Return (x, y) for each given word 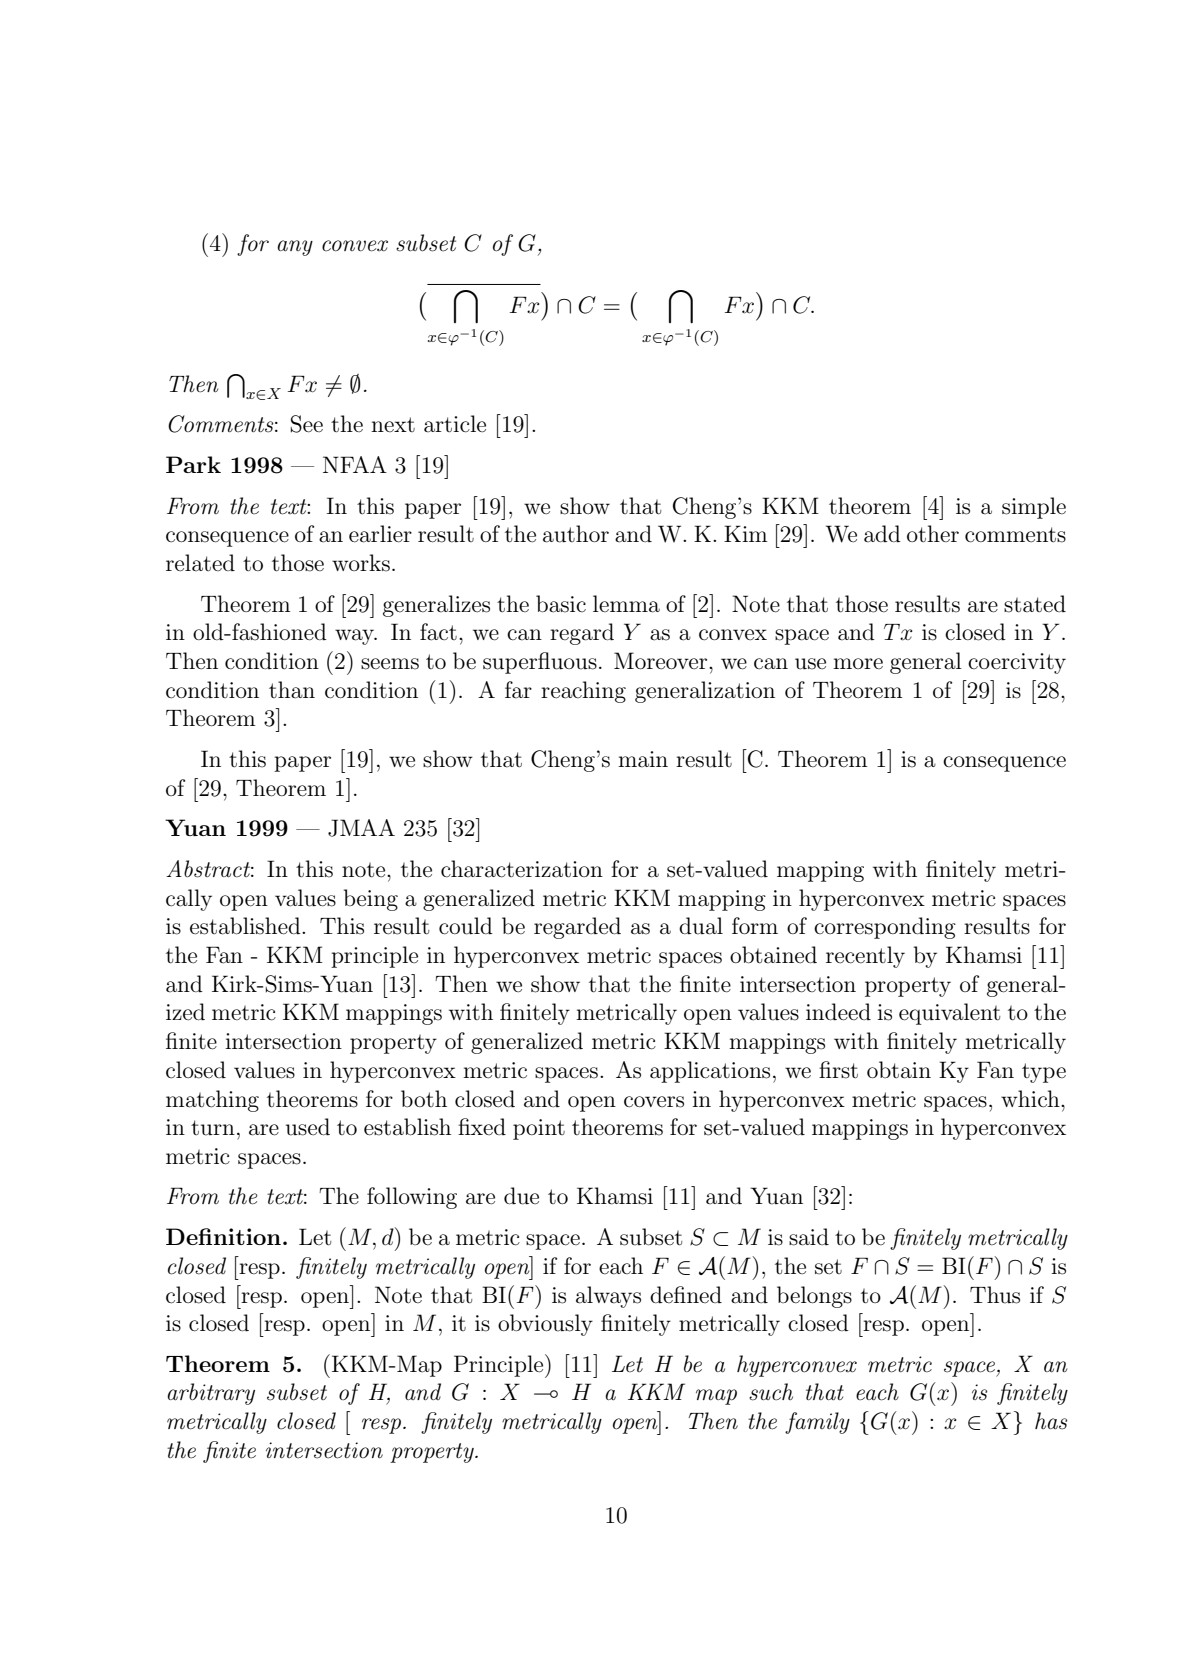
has (1051, 1421)
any (295, 248)
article (455, 424)
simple (1034, 508)
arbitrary (211, 1394)
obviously (545, 1325)
